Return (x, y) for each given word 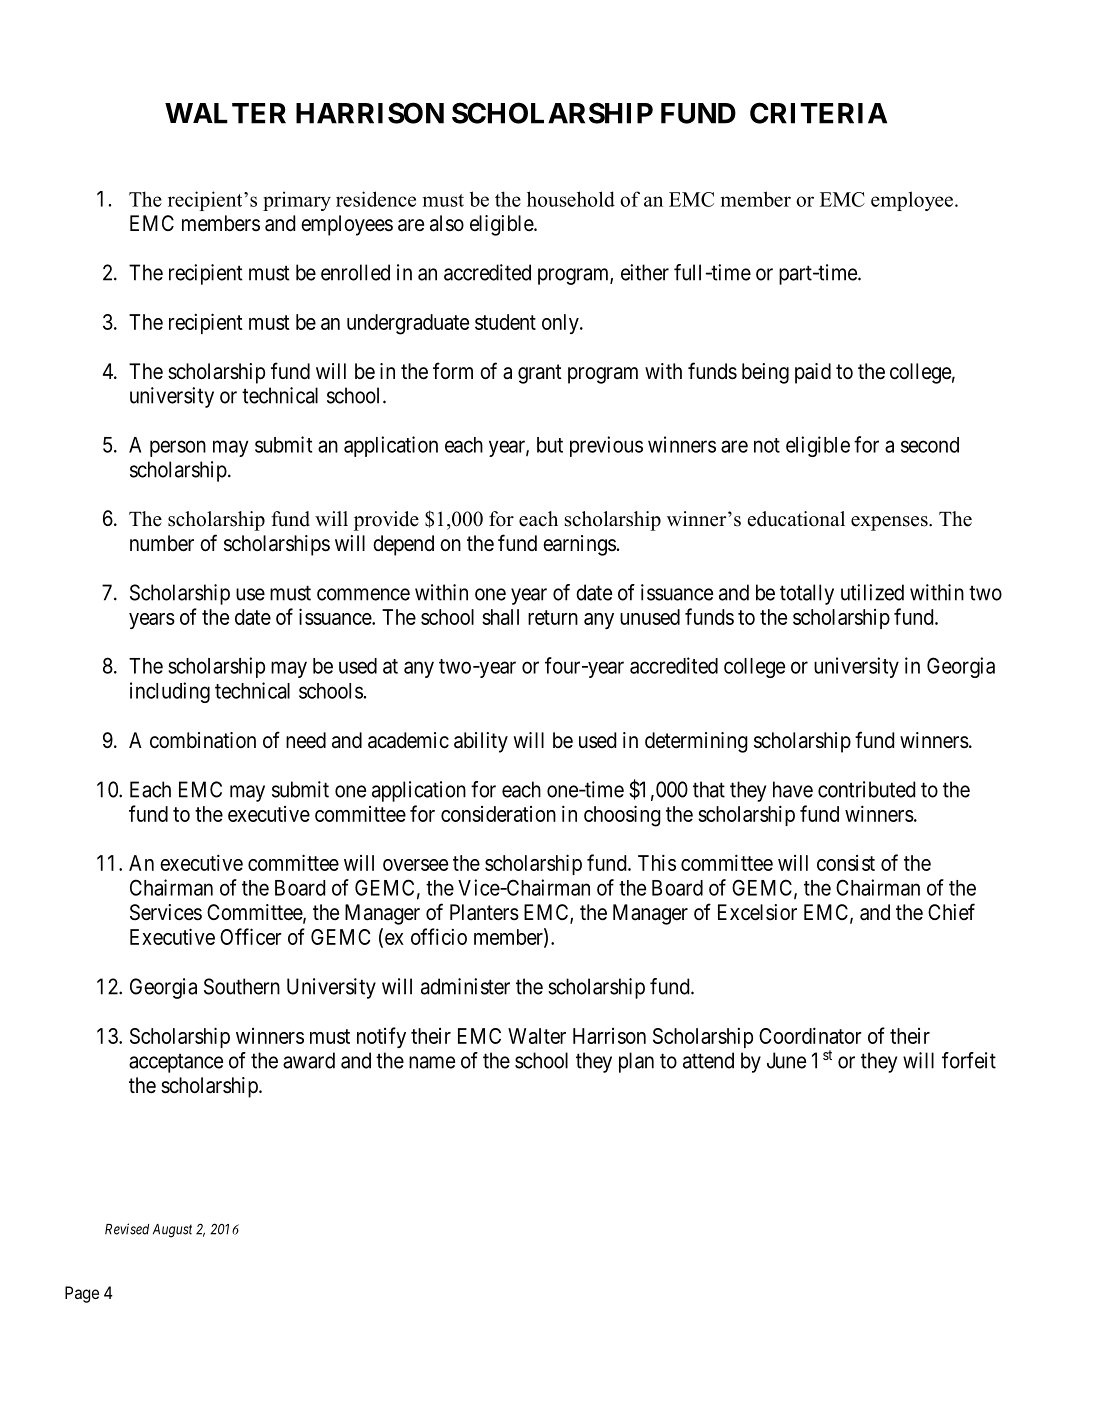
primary (297, 201)
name (432, 1062)
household (571, 199)
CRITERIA (818, 113)
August (172, 1231)
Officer (251, 936)
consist (846, 863)
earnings (579, 545)
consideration (498, 814)
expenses (890, 523)
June (786, 1060)
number (162, 543)
